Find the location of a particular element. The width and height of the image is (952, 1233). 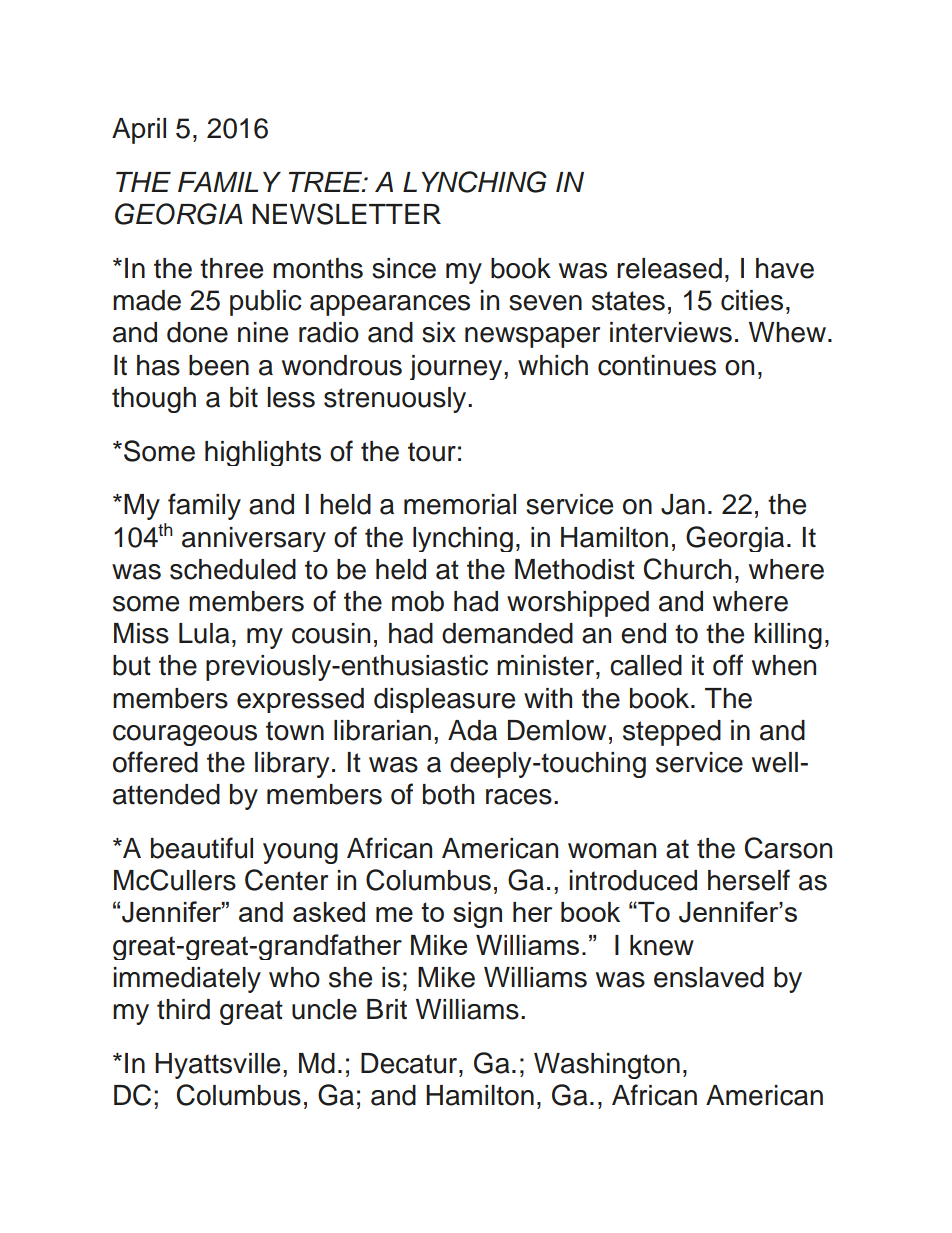

tour is located at coordinates (432, 452).
